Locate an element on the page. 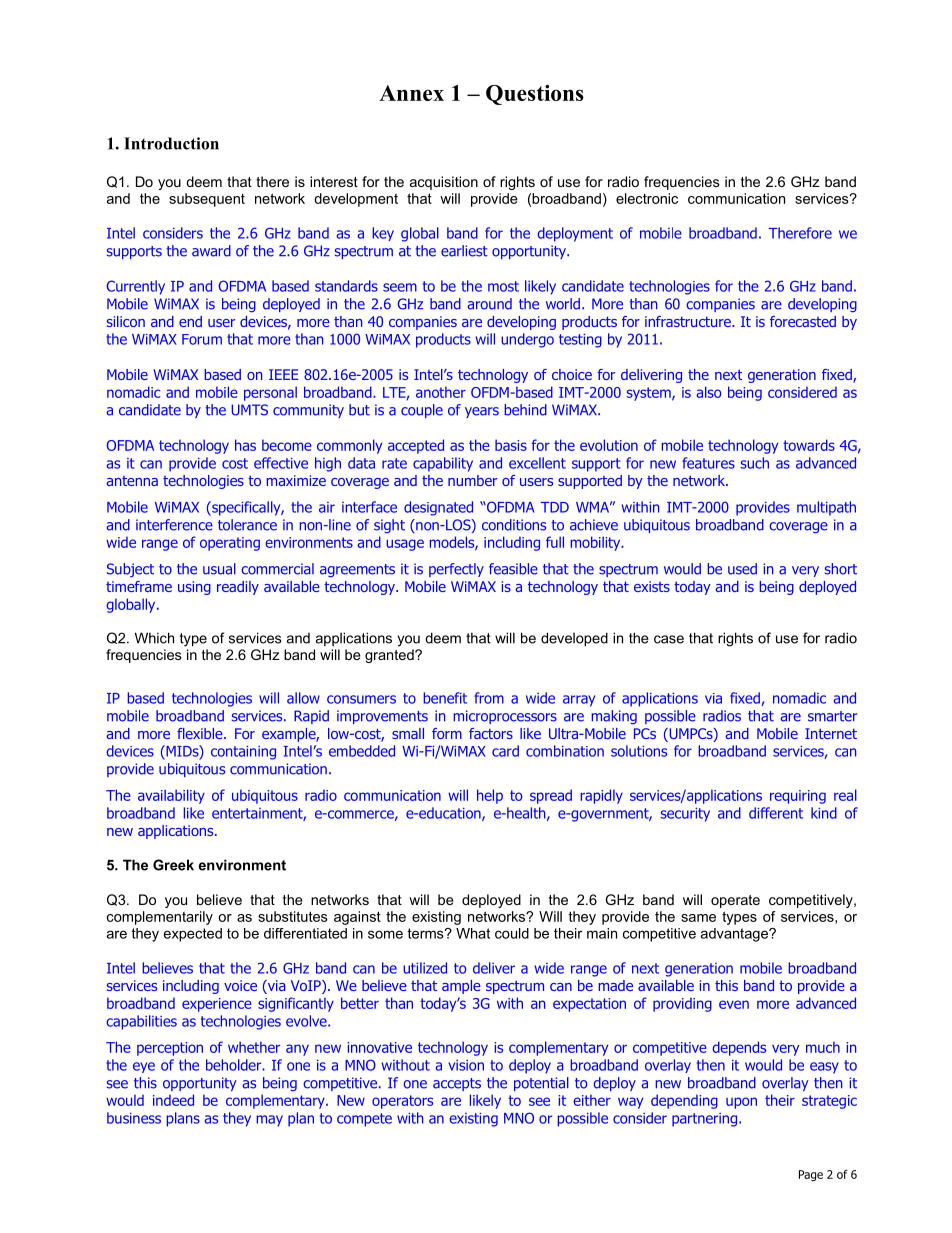  may is located at coordinates (270, 1121).
